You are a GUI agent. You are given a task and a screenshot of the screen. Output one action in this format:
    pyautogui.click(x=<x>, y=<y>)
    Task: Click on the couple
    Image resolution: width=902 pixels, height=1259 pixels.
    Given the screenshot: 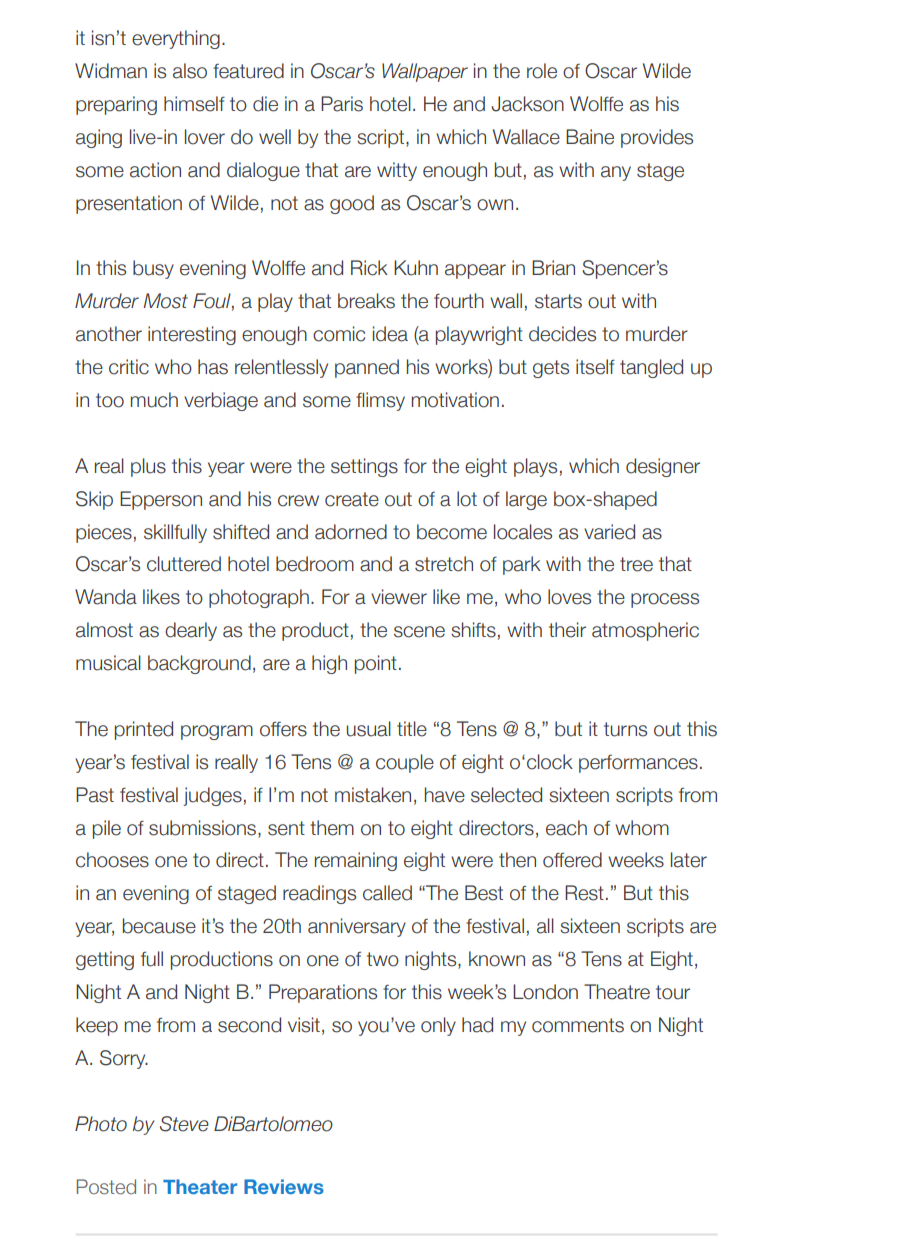 What is the action you would take?
    pyautogui.click(x=405, y=763)
